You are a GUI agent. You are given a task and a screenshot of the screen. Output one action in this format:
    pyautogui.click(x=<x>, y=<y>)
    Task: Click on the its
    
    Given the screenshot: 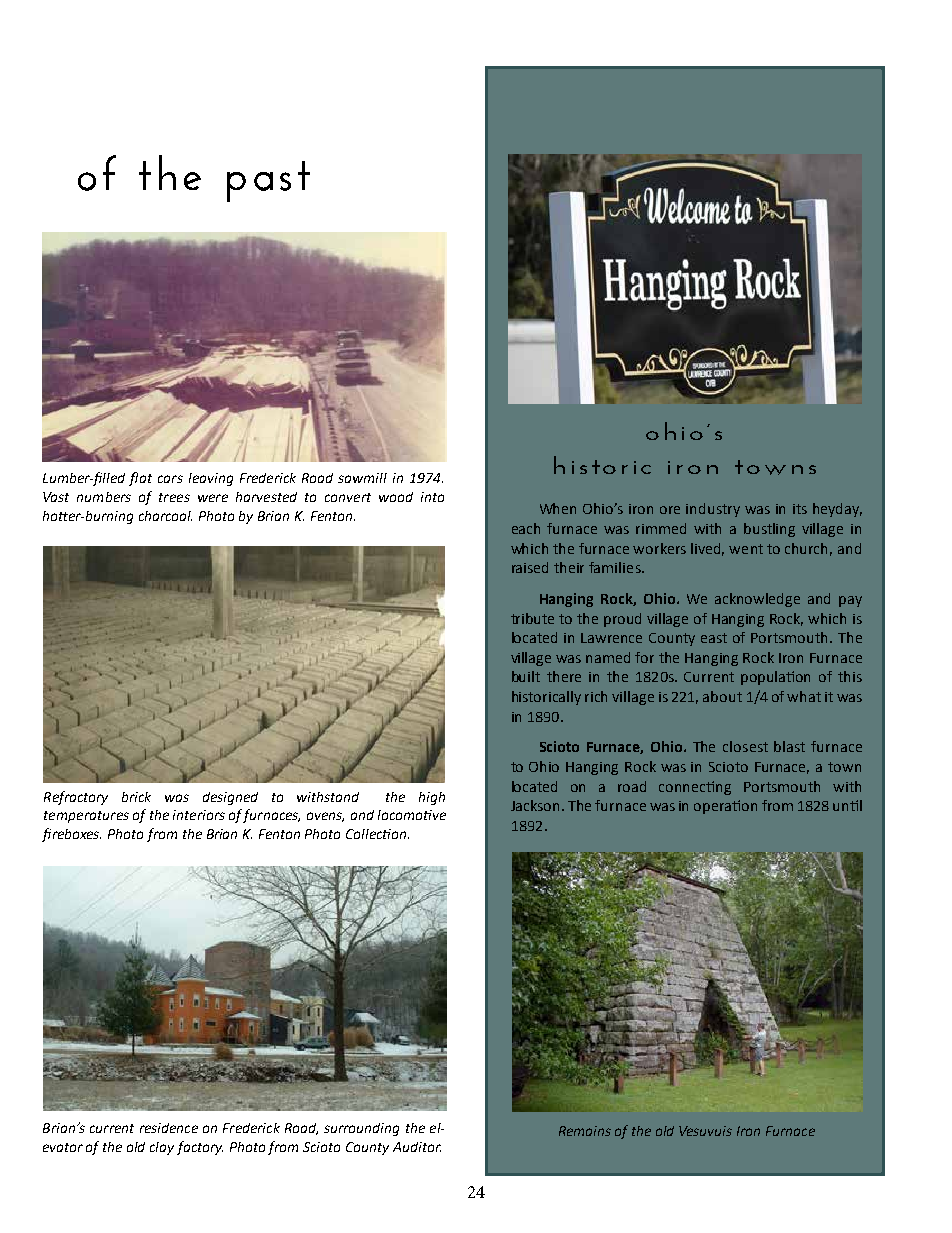 What is the action you would take?
    pyautogui.click(x=800, y=509)
